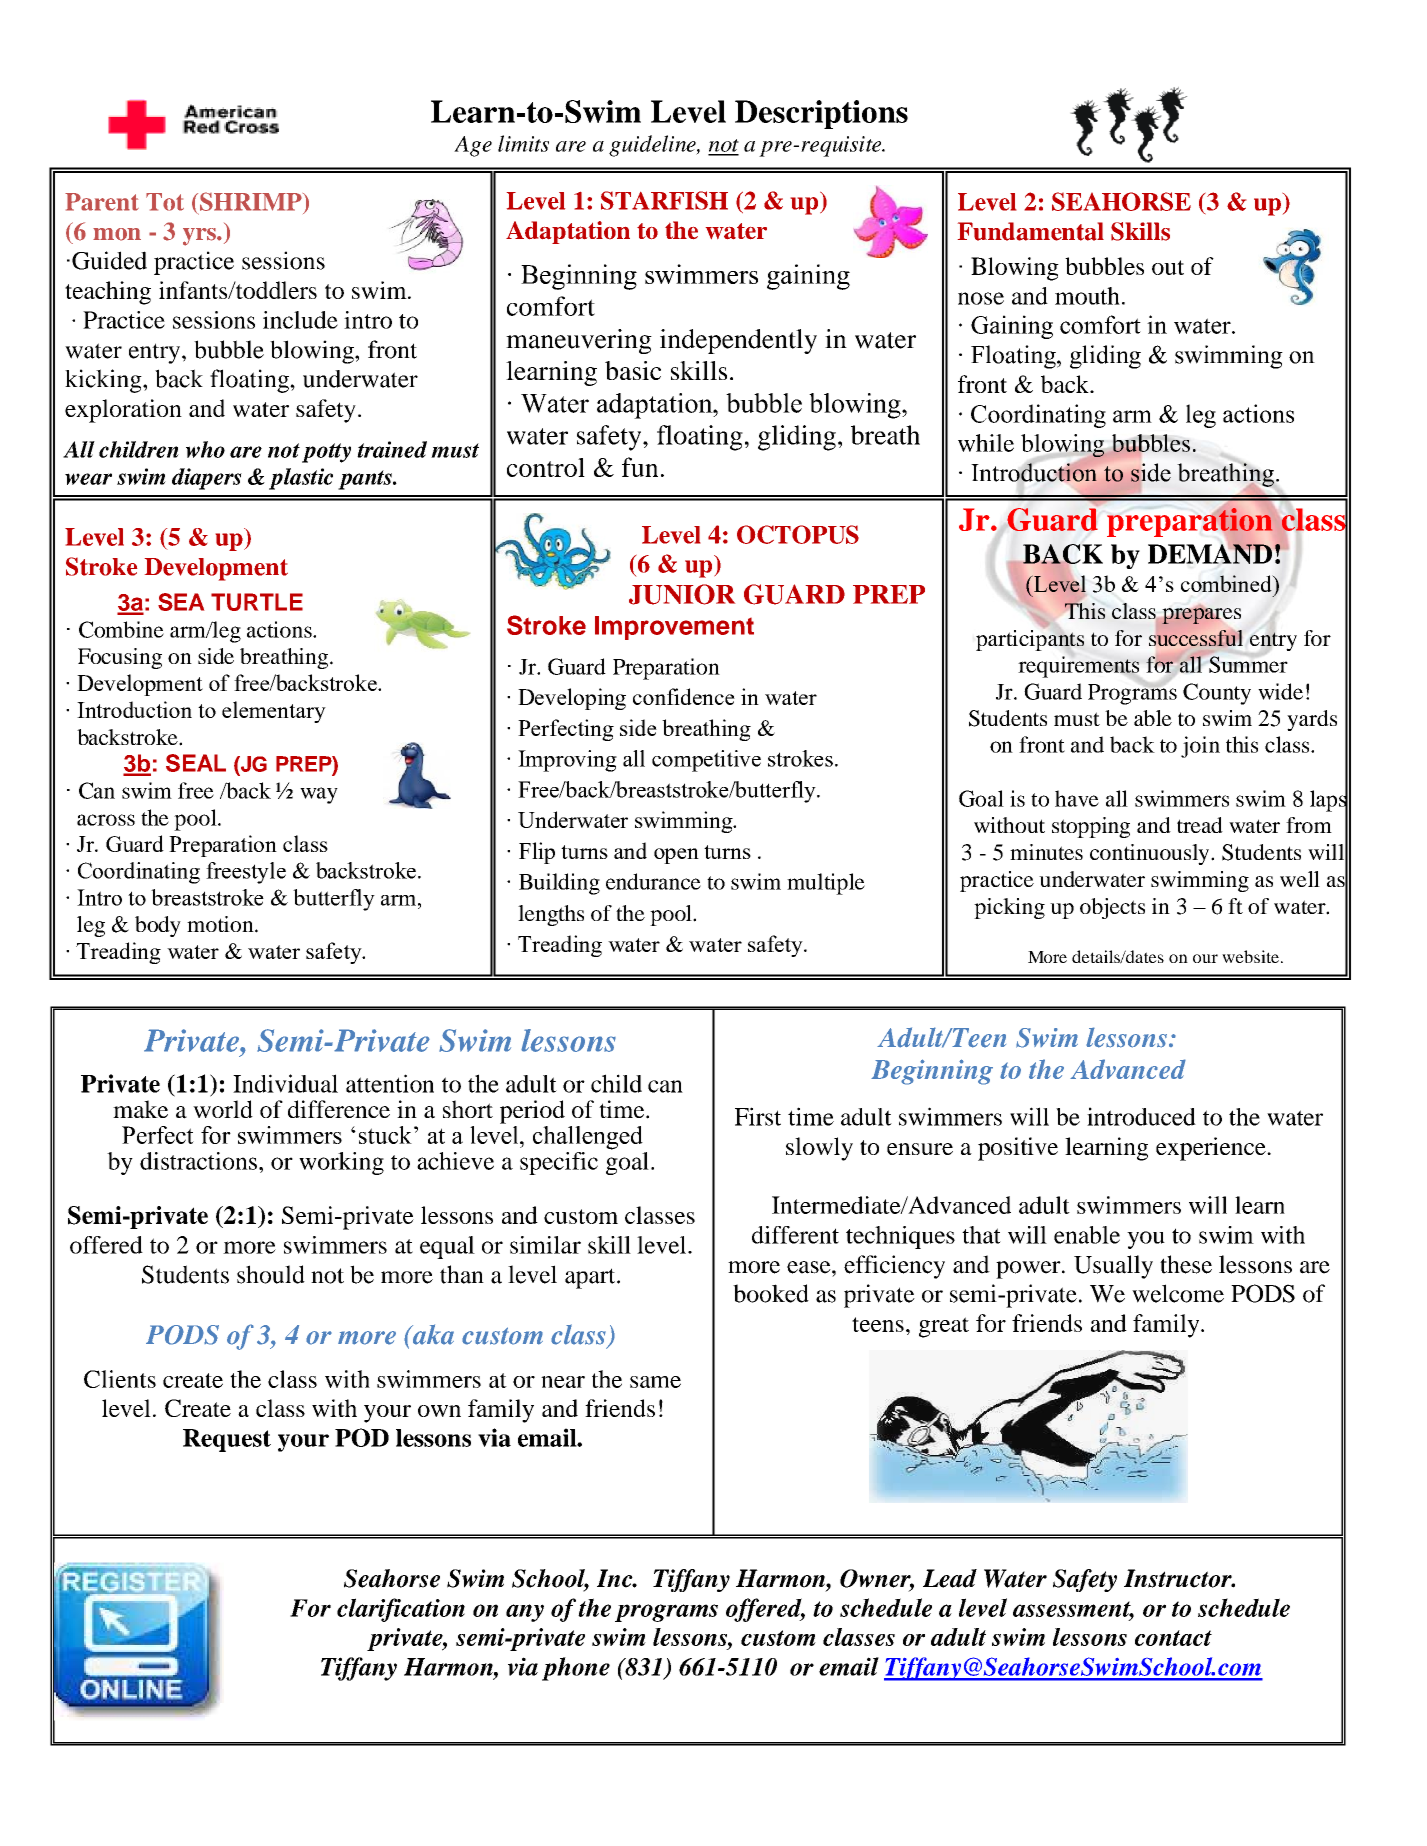 The width and height of the screenshot is (1427, 1846). I want to click on Fundamental, so click(1031, 231).
